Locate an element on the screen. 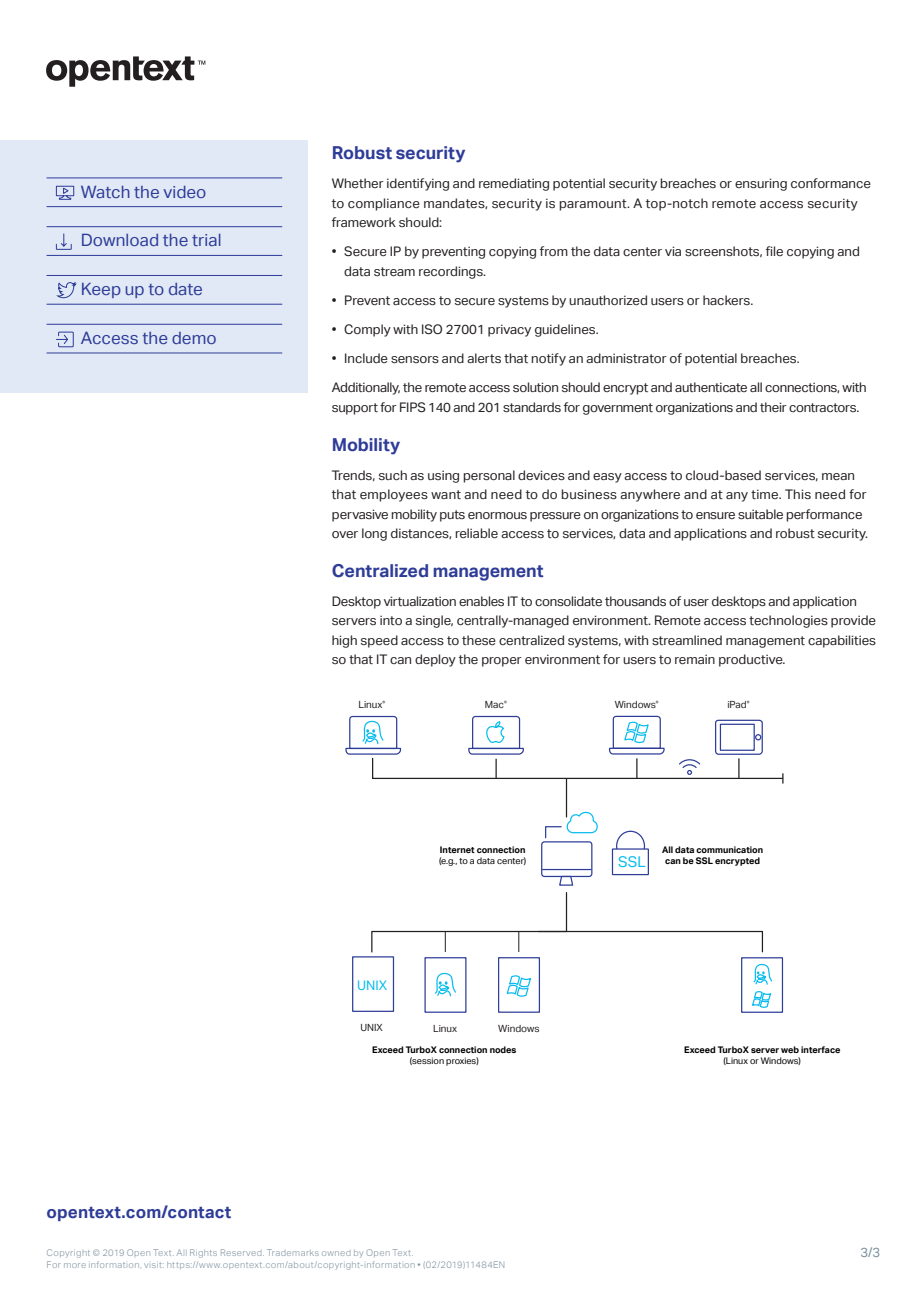 The image size is (924, 1308). communication is located at coordinates (729, 849).
